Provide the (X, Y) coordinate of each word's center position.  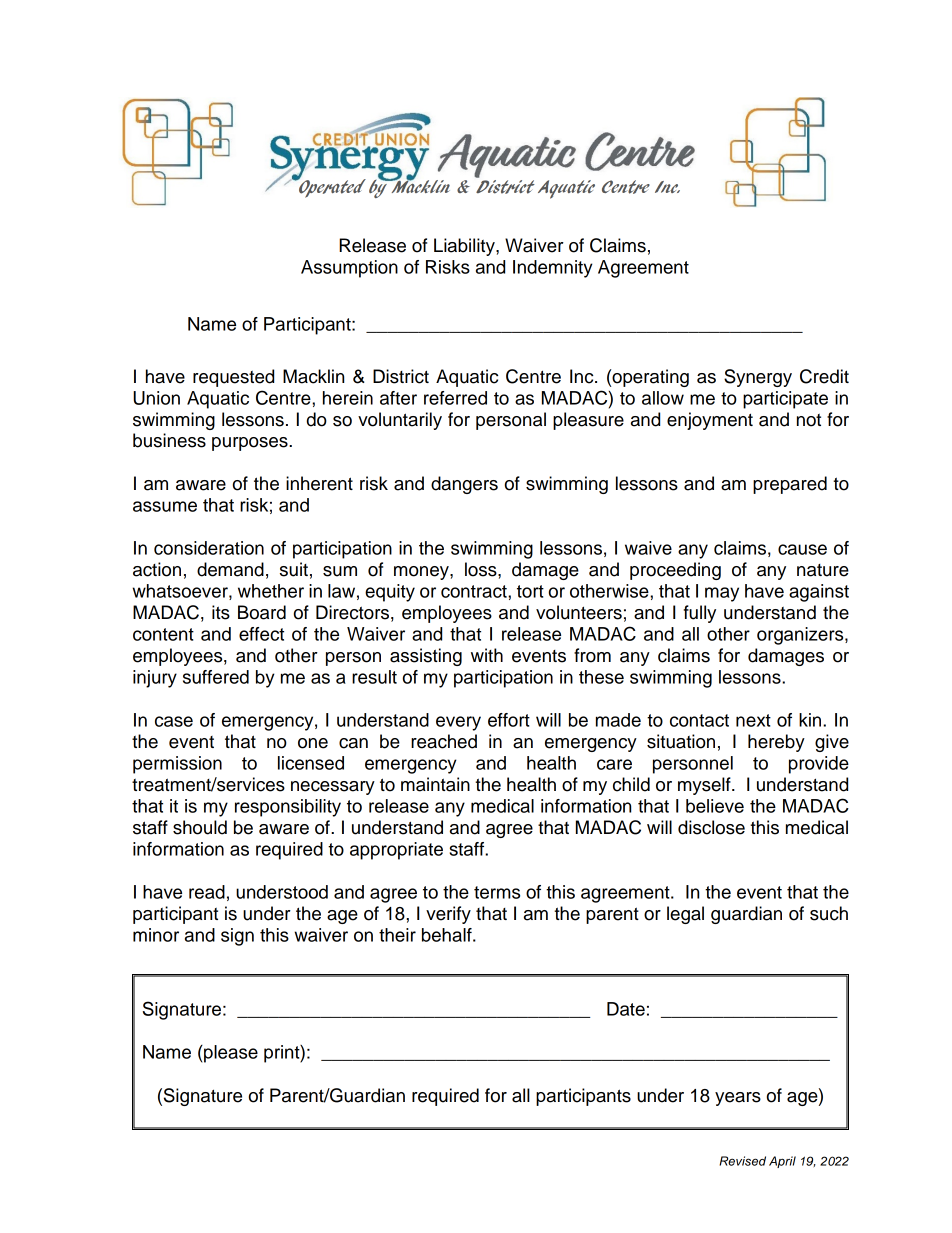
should (200, 827)
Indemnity (553, 269)
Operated (331, 187)
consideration (209, 548)
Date (626, 1009)
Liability (465, 247)
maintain (435, 784)
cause (802, 549)
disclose (711, 827)
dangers (464, 485)
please (230, 1054)
